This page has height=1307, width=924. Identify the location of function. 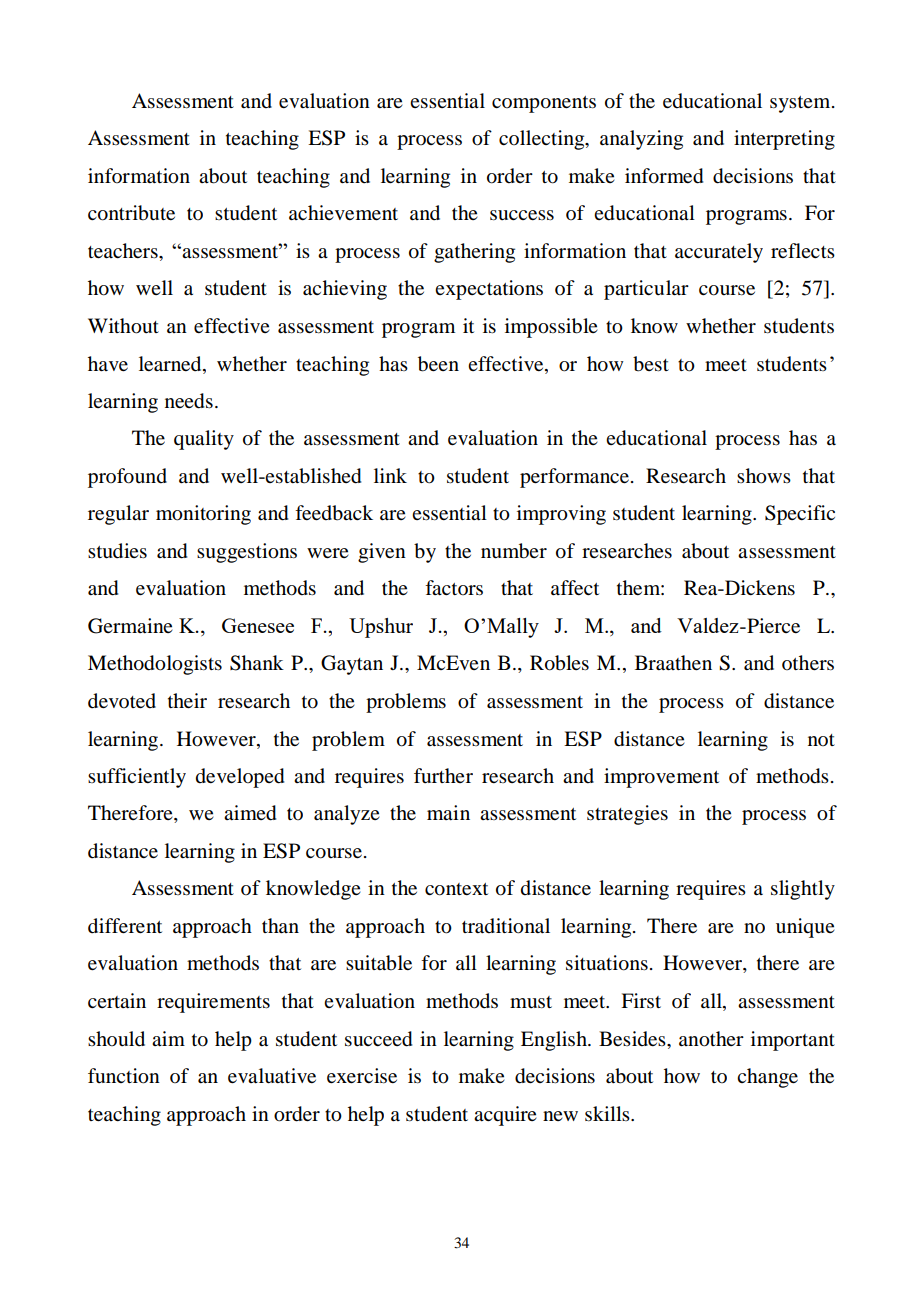
(124, 1076).
